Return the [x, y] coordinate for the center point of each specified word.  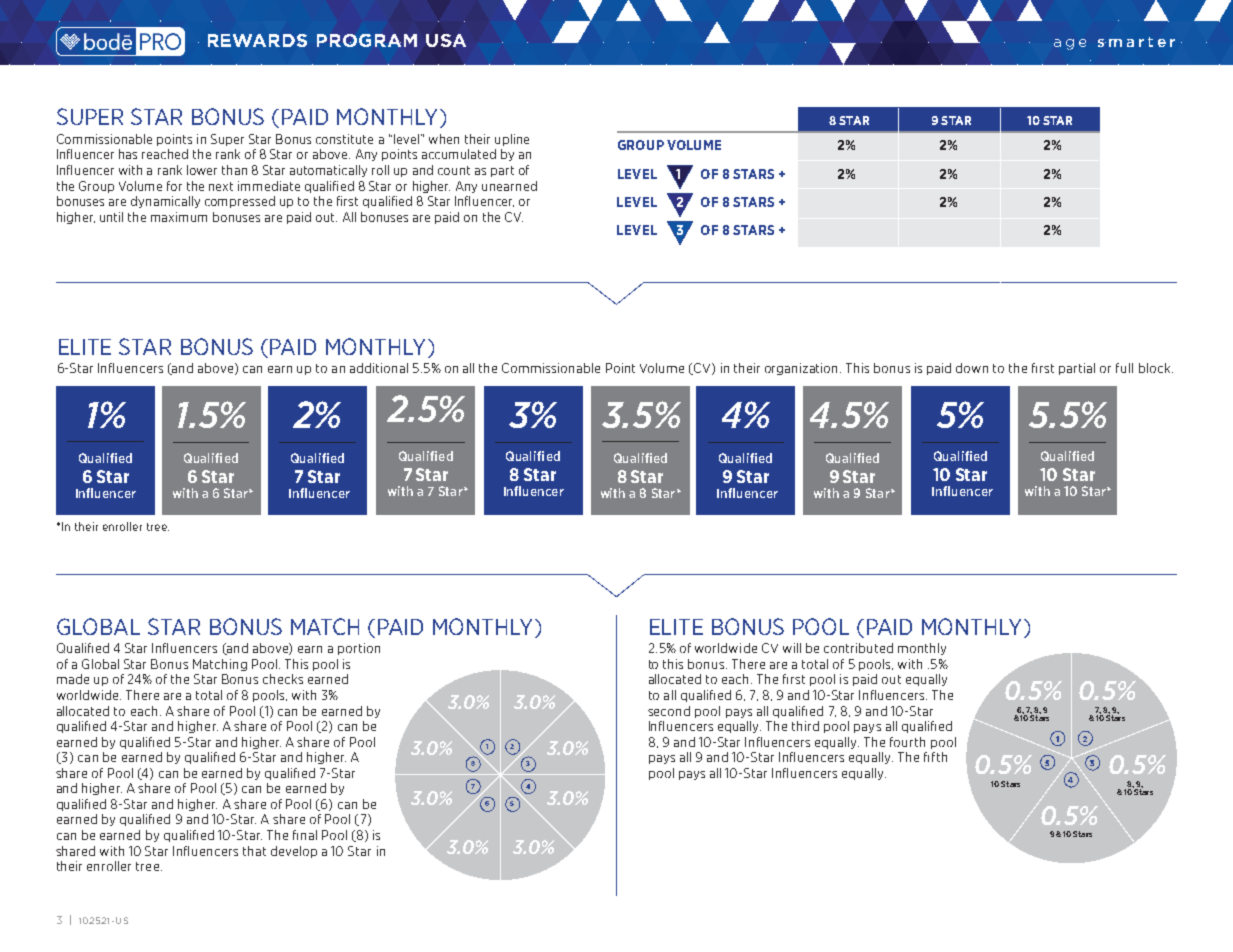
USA [446, 40]
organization [803, 369]
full [1124, 368]
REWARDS [257, 40]
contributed [858, 648]
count [454, 170]
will [792, 648]
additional [379, 368]
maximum [179, 217]
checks [283, 679]
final [305, 835]
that [254, 851]
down [972, 368]
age [1070, 44]
